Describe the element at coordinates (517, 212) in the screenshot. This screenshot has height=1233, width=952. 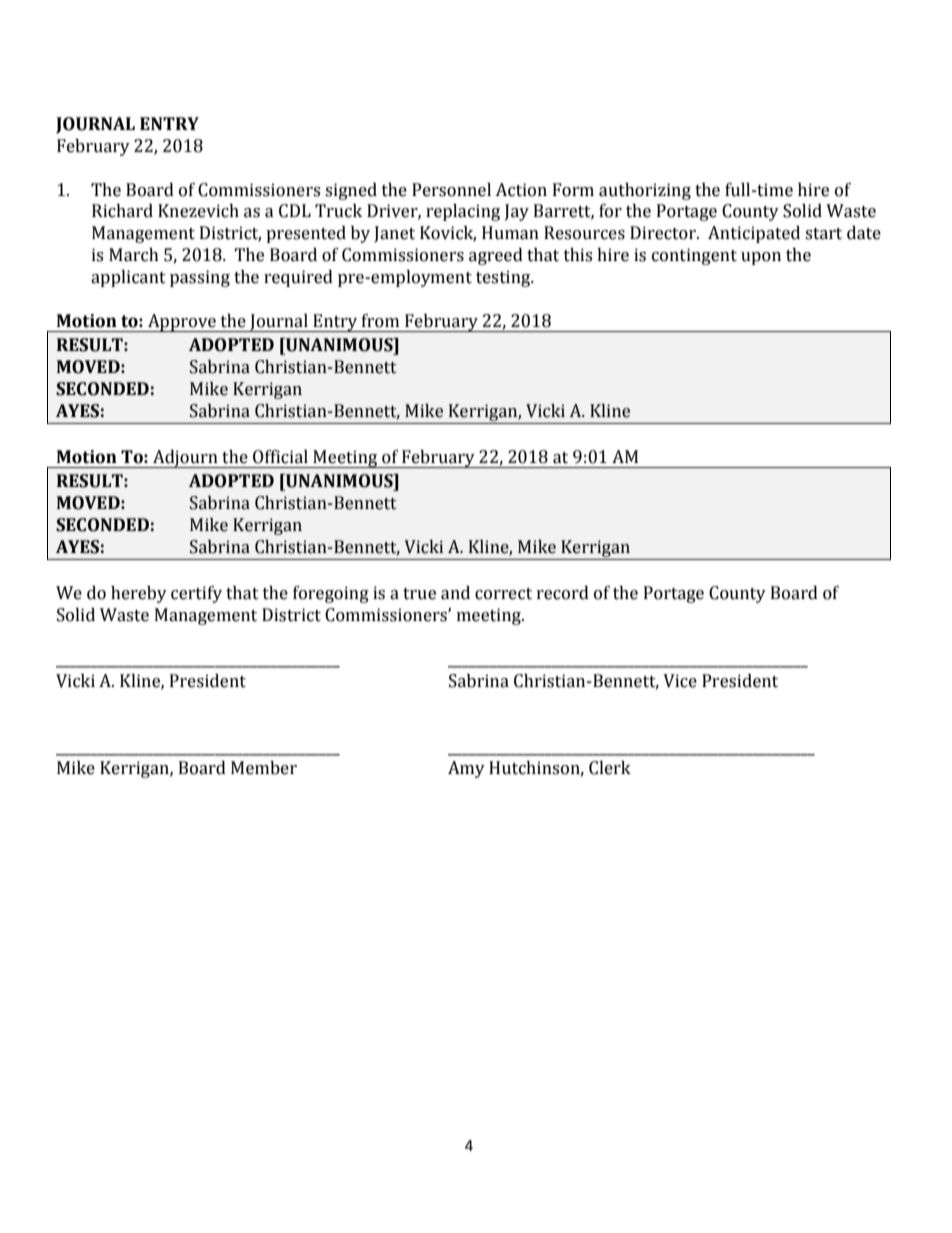
I see `Jay` at that location.
